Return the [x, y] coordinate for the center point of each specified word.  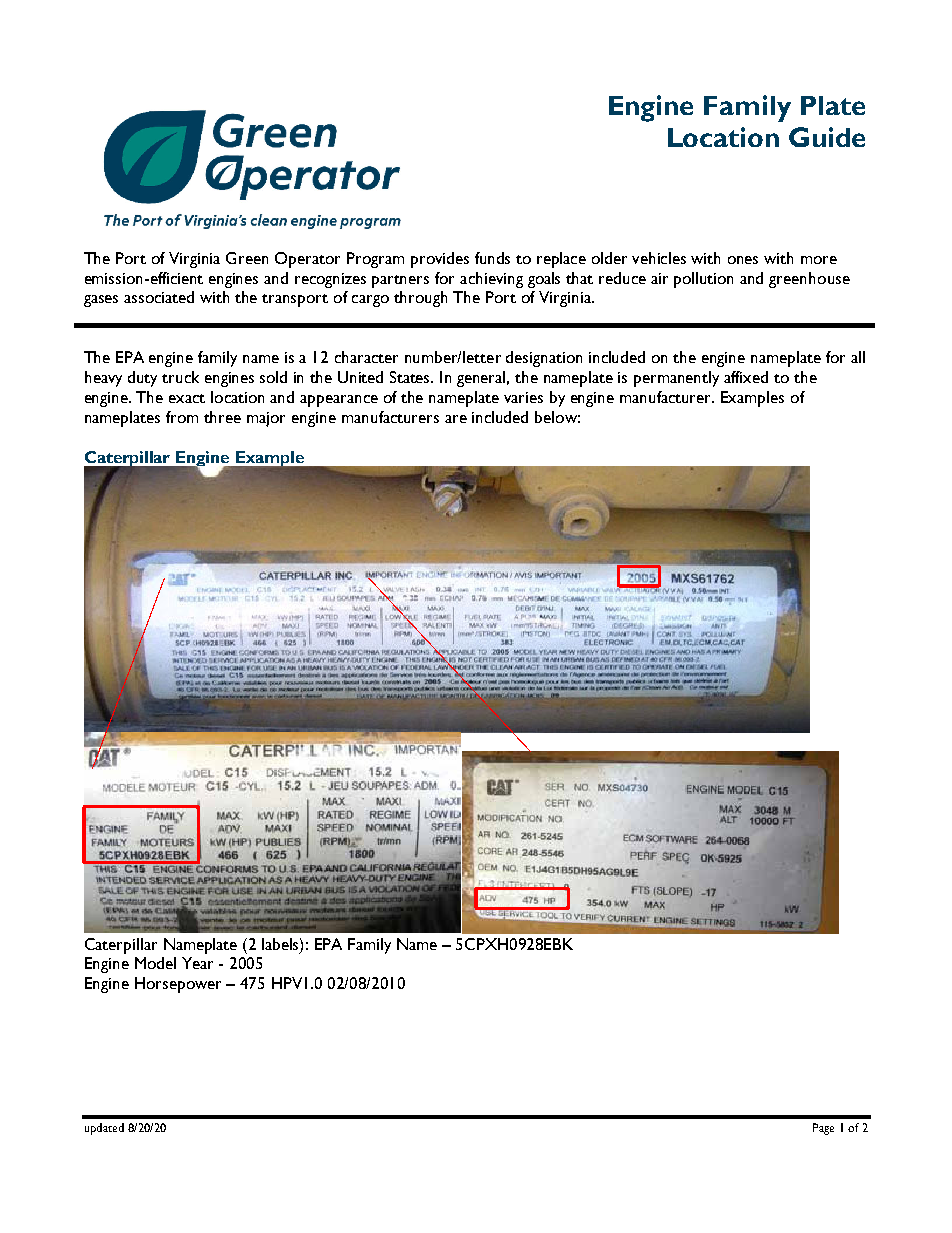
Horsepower [178, 985]
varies [523, 397]
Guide [827, 137]
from [182, 417]
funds [492, 258]
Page [823, 1129]
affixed [746, 377]
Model [155, 963]
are [456, 419]
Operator [307, 260]
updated [104, 1129]
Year [197, 963]
